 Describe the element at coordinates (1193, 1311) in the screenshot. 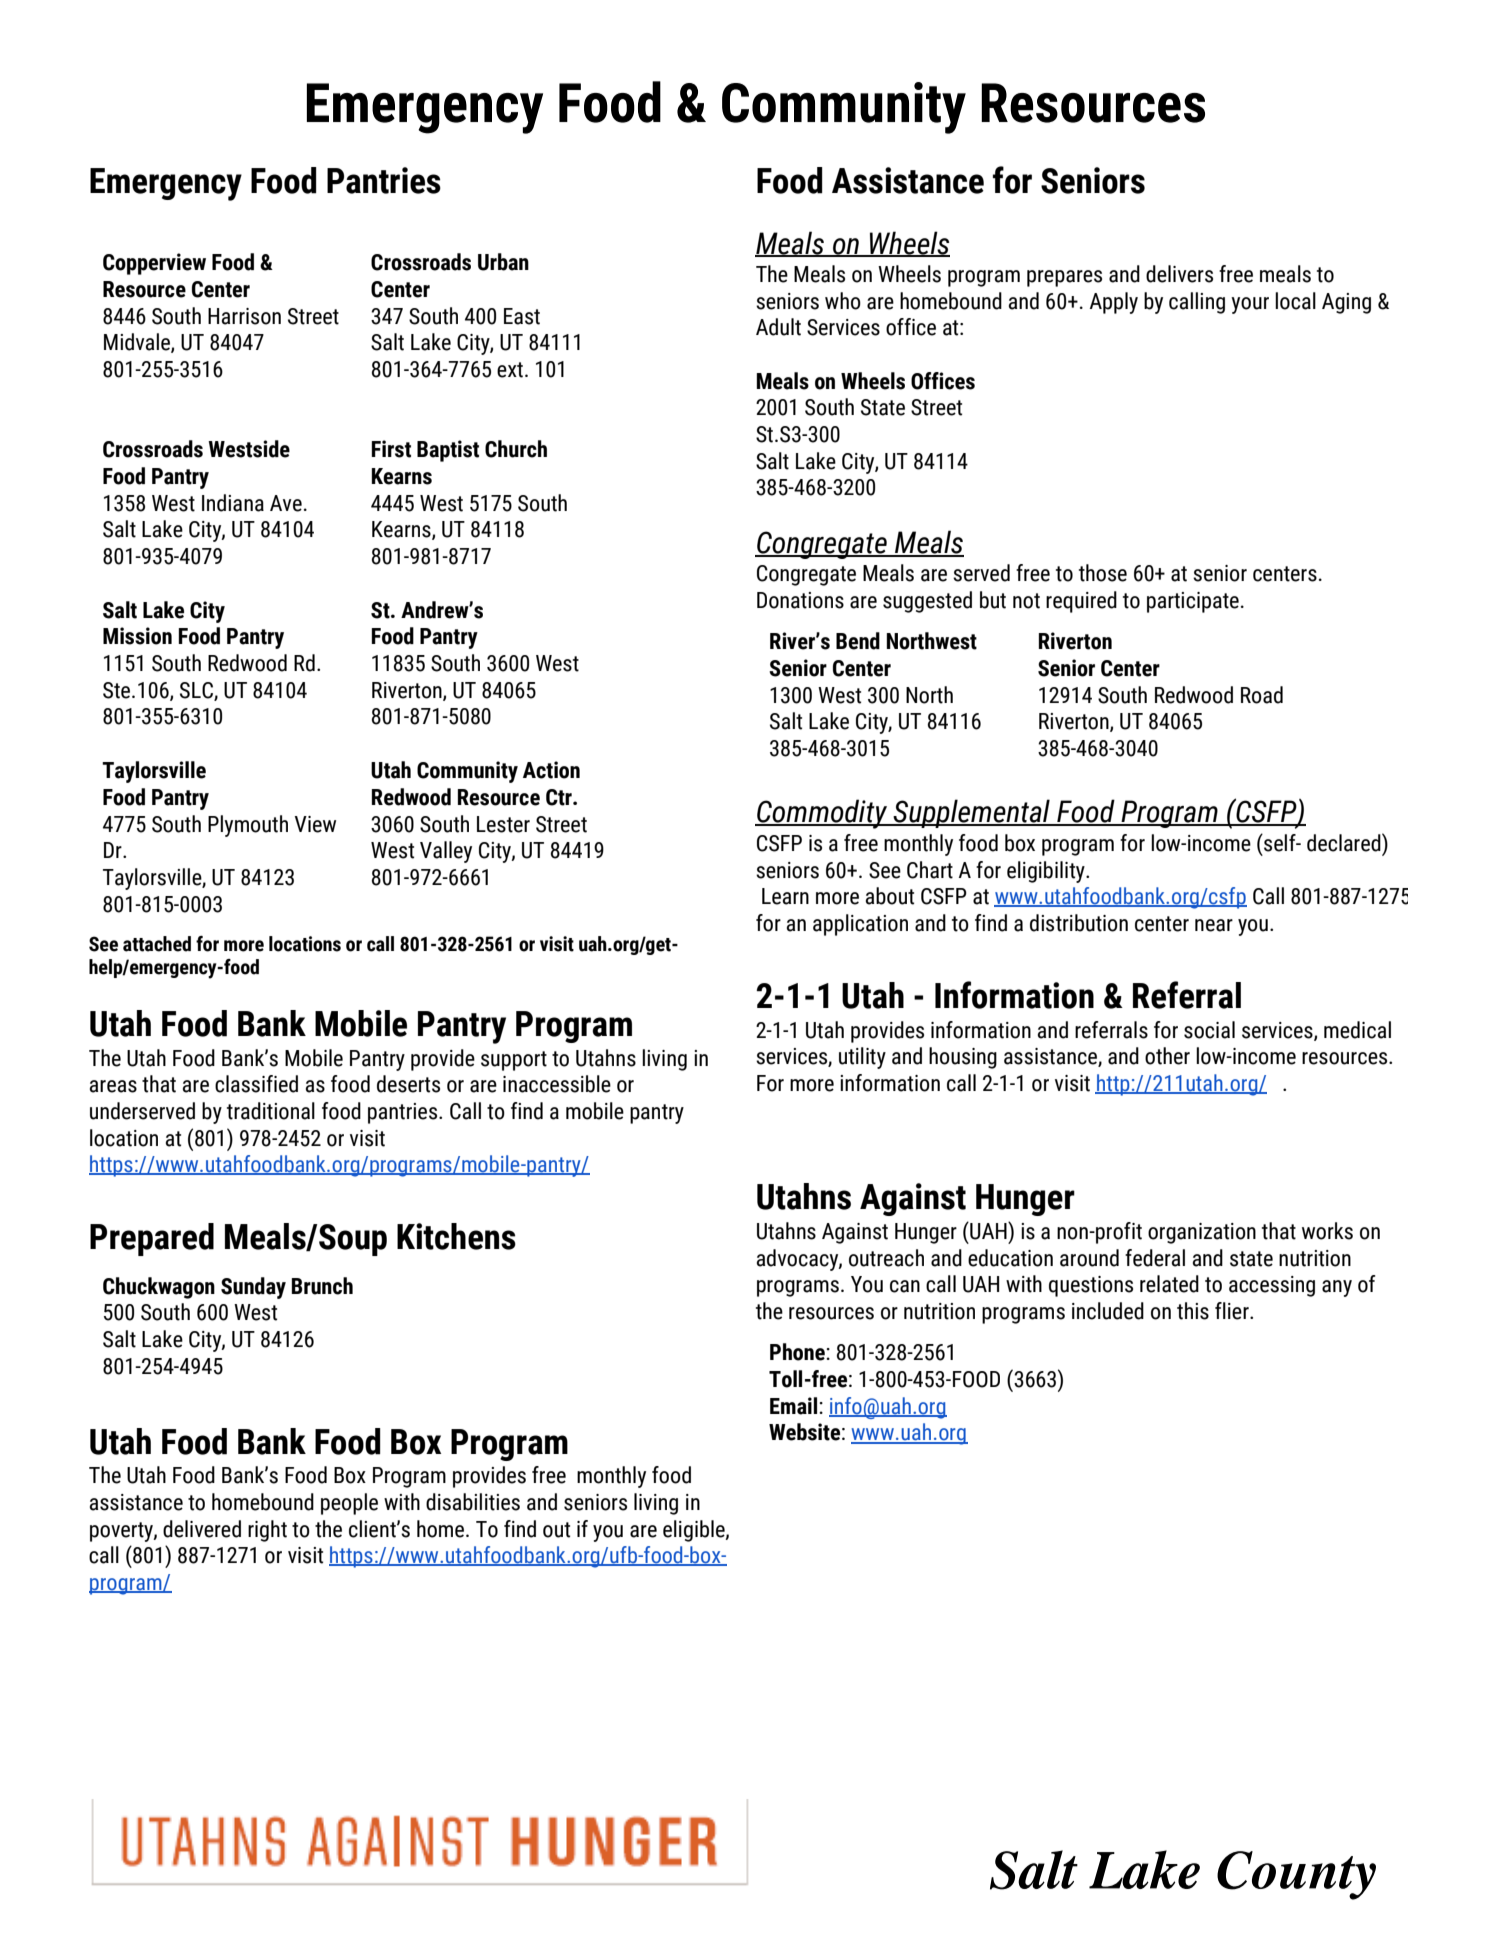

I see `this` at that location.
